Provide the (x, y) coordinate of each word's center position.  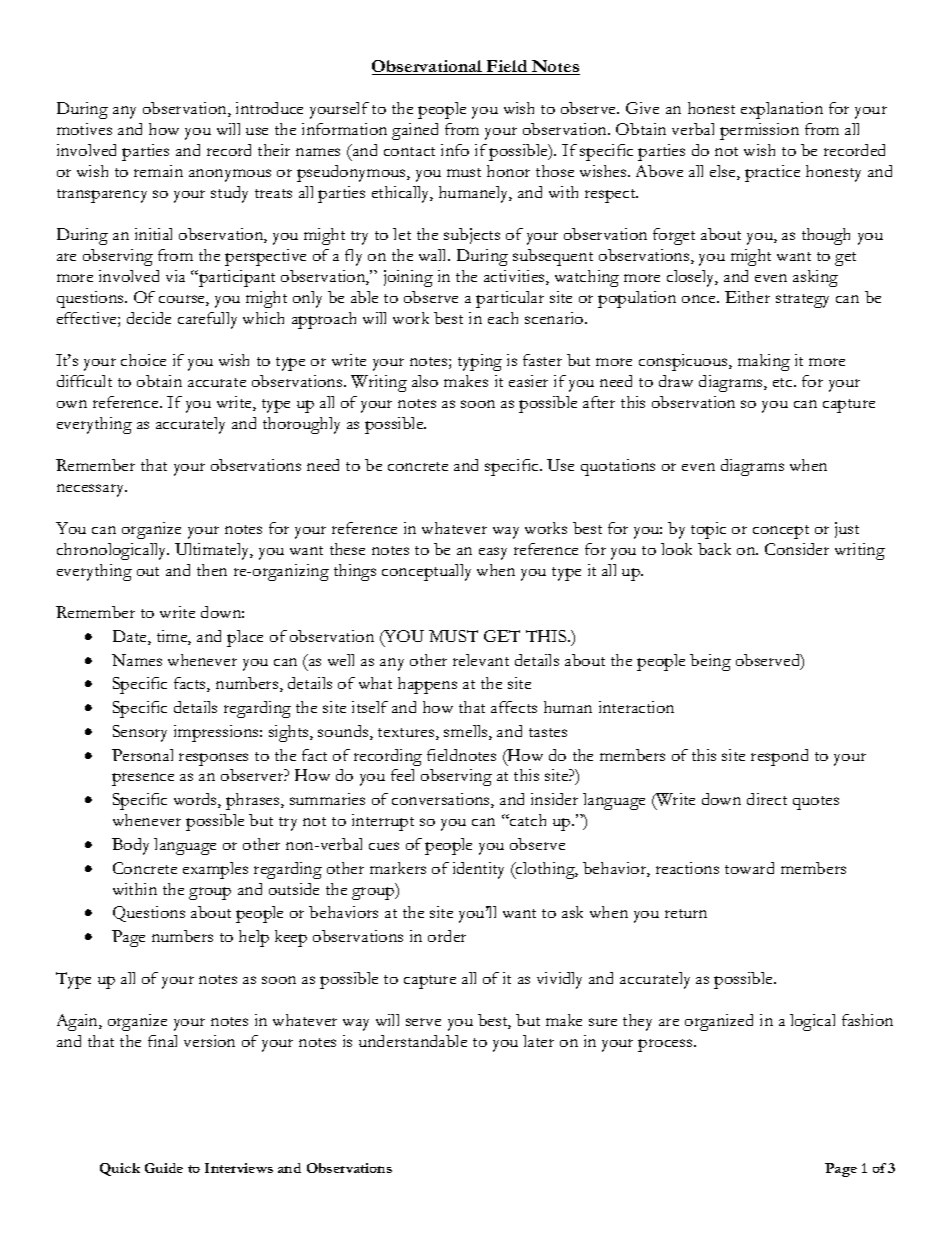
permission (759, 131)
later (538, 1041)
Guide (164, 1168)
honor (508, 171)
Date (131, 637)
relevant (481, 660)
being (710, 662)
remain (158, 171)
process (666, 1045)
